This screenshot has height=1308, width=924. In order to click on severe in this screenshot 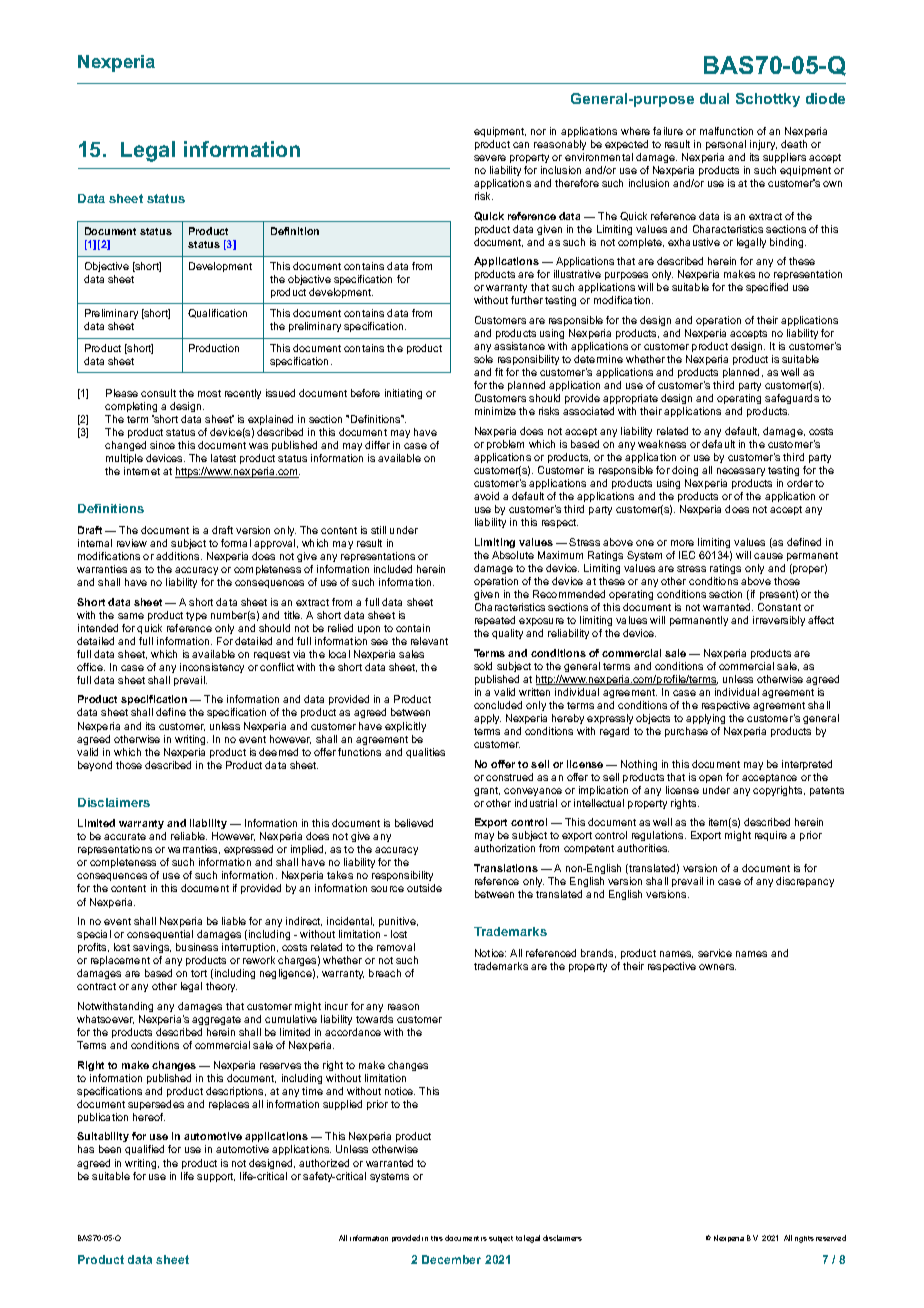, I will do `click(490, 158)`.
